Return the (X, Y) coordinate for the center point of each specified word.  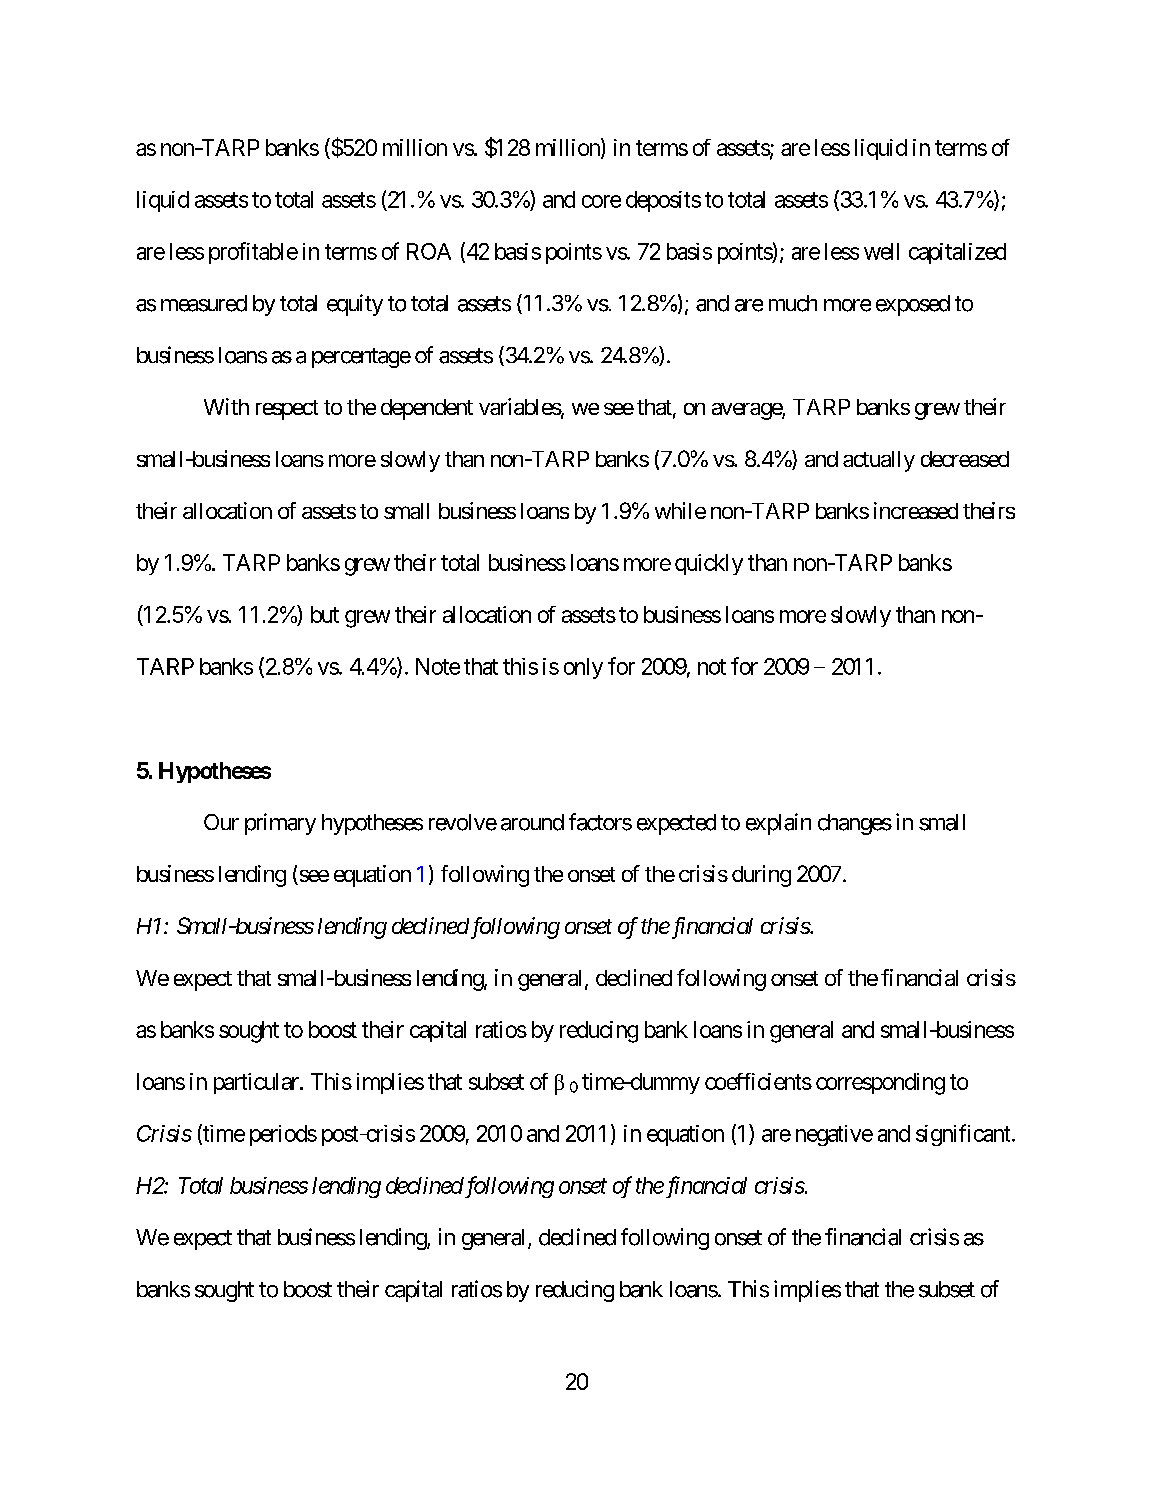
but (325, 614)
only (583, 668)
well (881, 251)
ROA (429, 251)
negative (834, 1135)
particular (257, 1083)
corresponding (880, 1084)
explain (778, 824)
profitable (253, 253)
